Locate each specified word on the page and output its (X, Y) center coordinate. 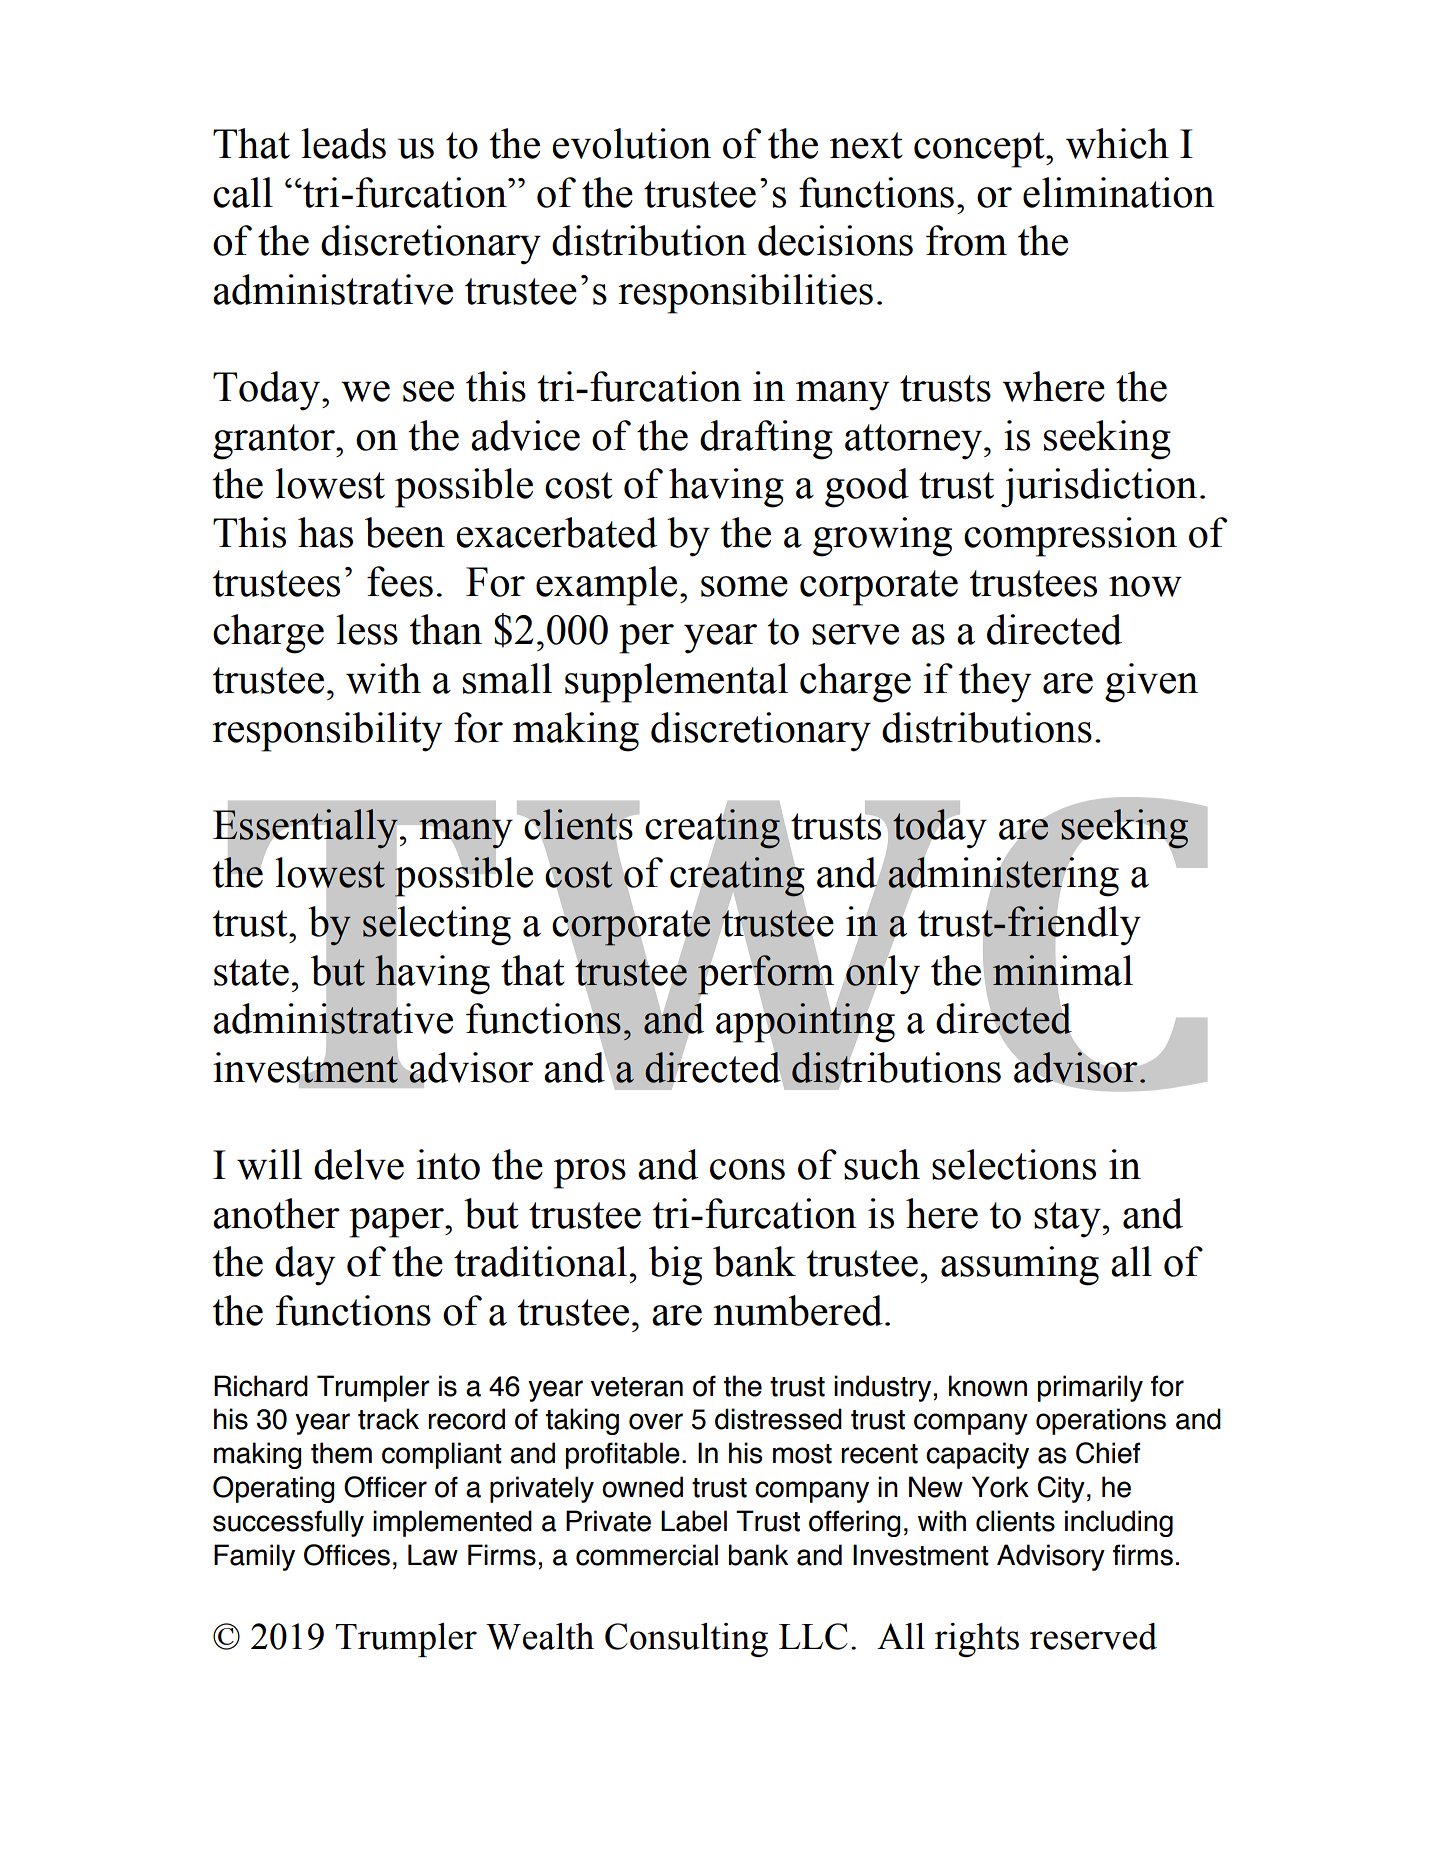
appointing (805, 1022)
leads (343, 143)
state (251, 972)
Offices (347, 1555)
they (995, 683)
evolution (631, 143)
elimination (1119, 192)
